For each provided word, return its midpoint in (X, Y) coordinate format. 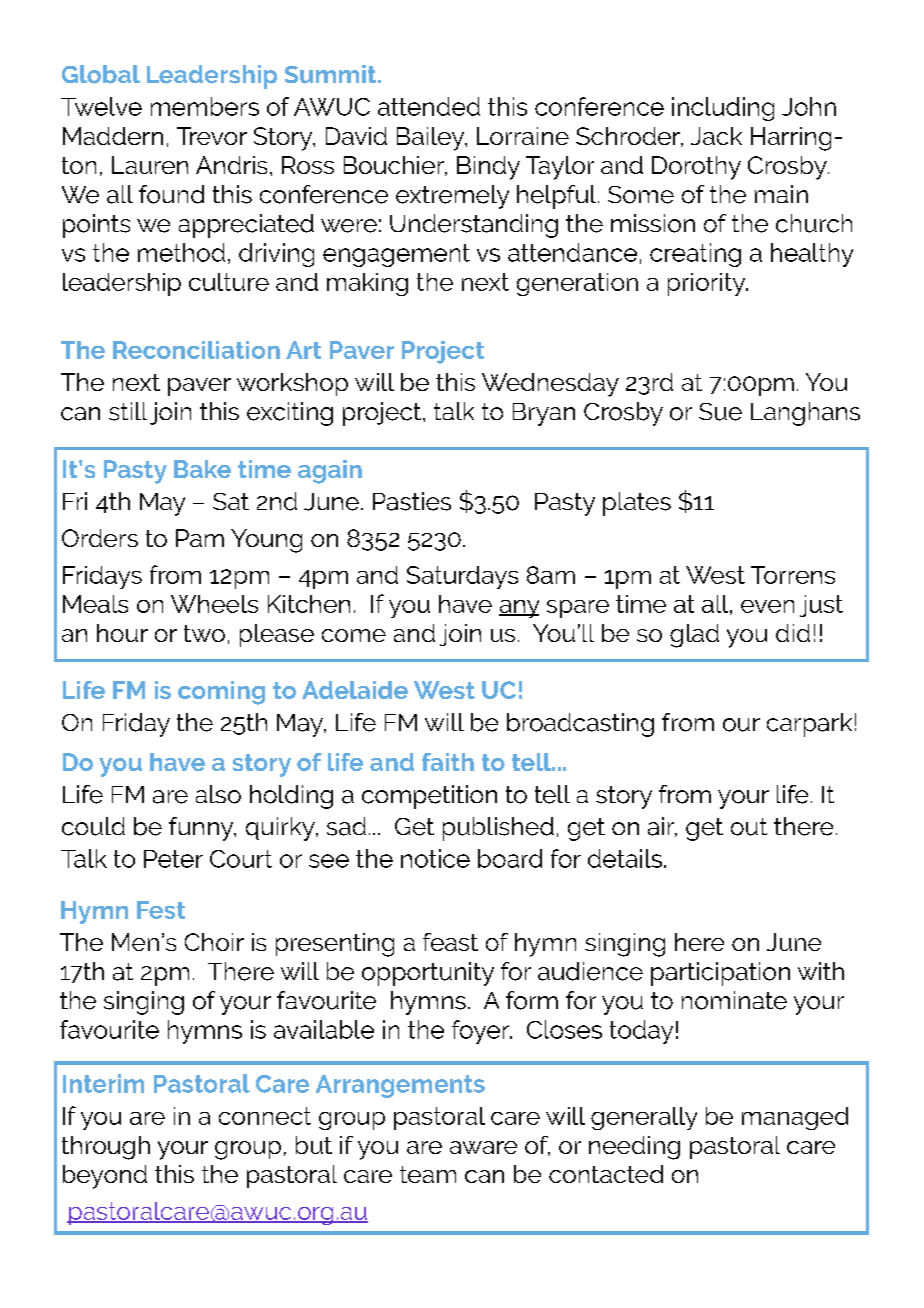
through (106, 1148)
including (723, 109)
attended (429, 106)
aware (483, 1147)
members (205, 106)
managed (795, 1118)
